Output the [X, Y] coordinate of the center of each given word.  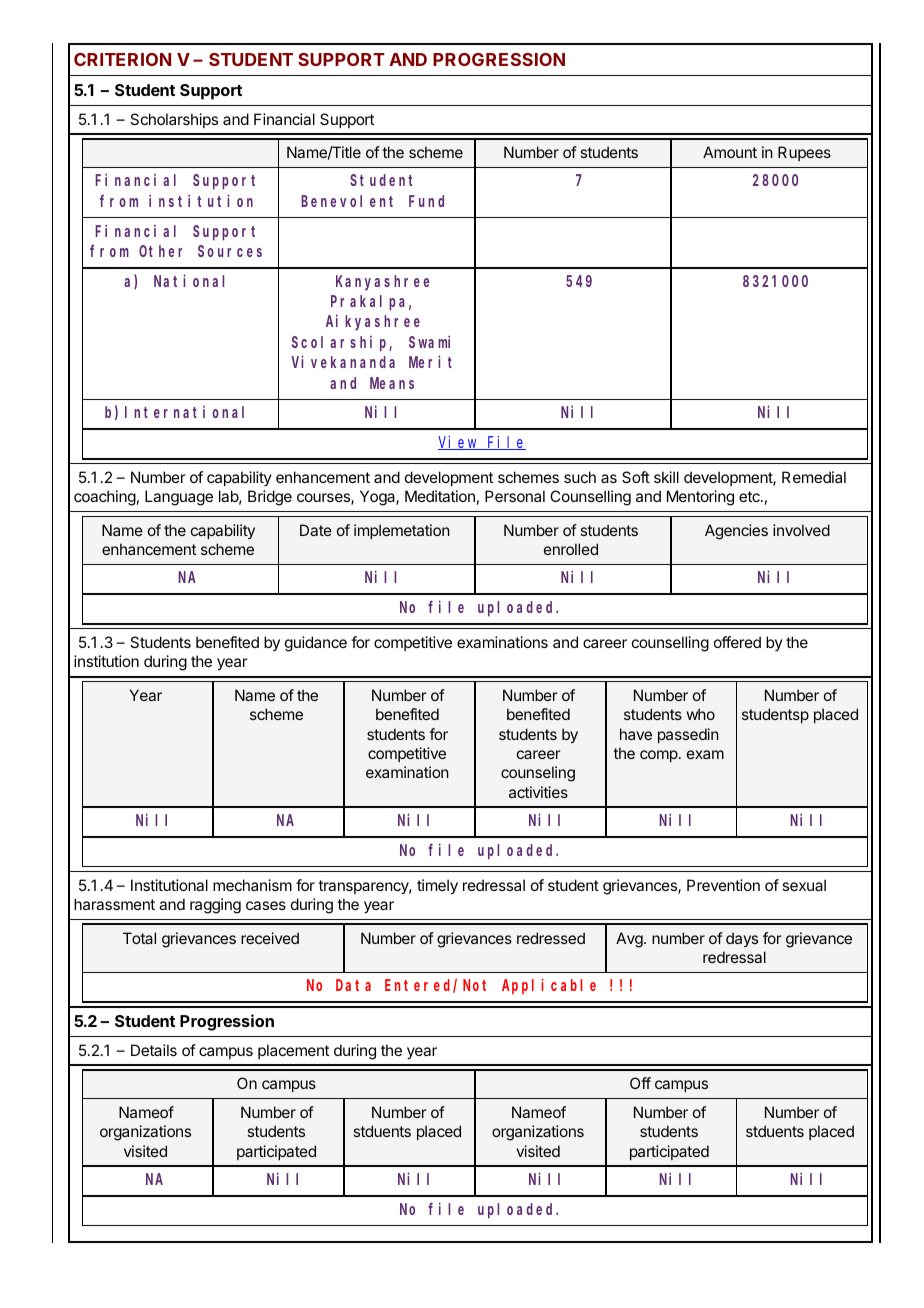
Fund [426, 201]
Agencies [736, 532]
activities [538, 792]
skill [666, 477]
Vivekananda [343, 361]
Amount [730, 152]
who [701, 714]
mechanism [252, 885]
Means [392, 383]
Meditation [440, 496]
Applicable [549, 986]
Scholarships [174, 120]
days [742, 939]
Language [179, 498]
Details [154, 1050]
